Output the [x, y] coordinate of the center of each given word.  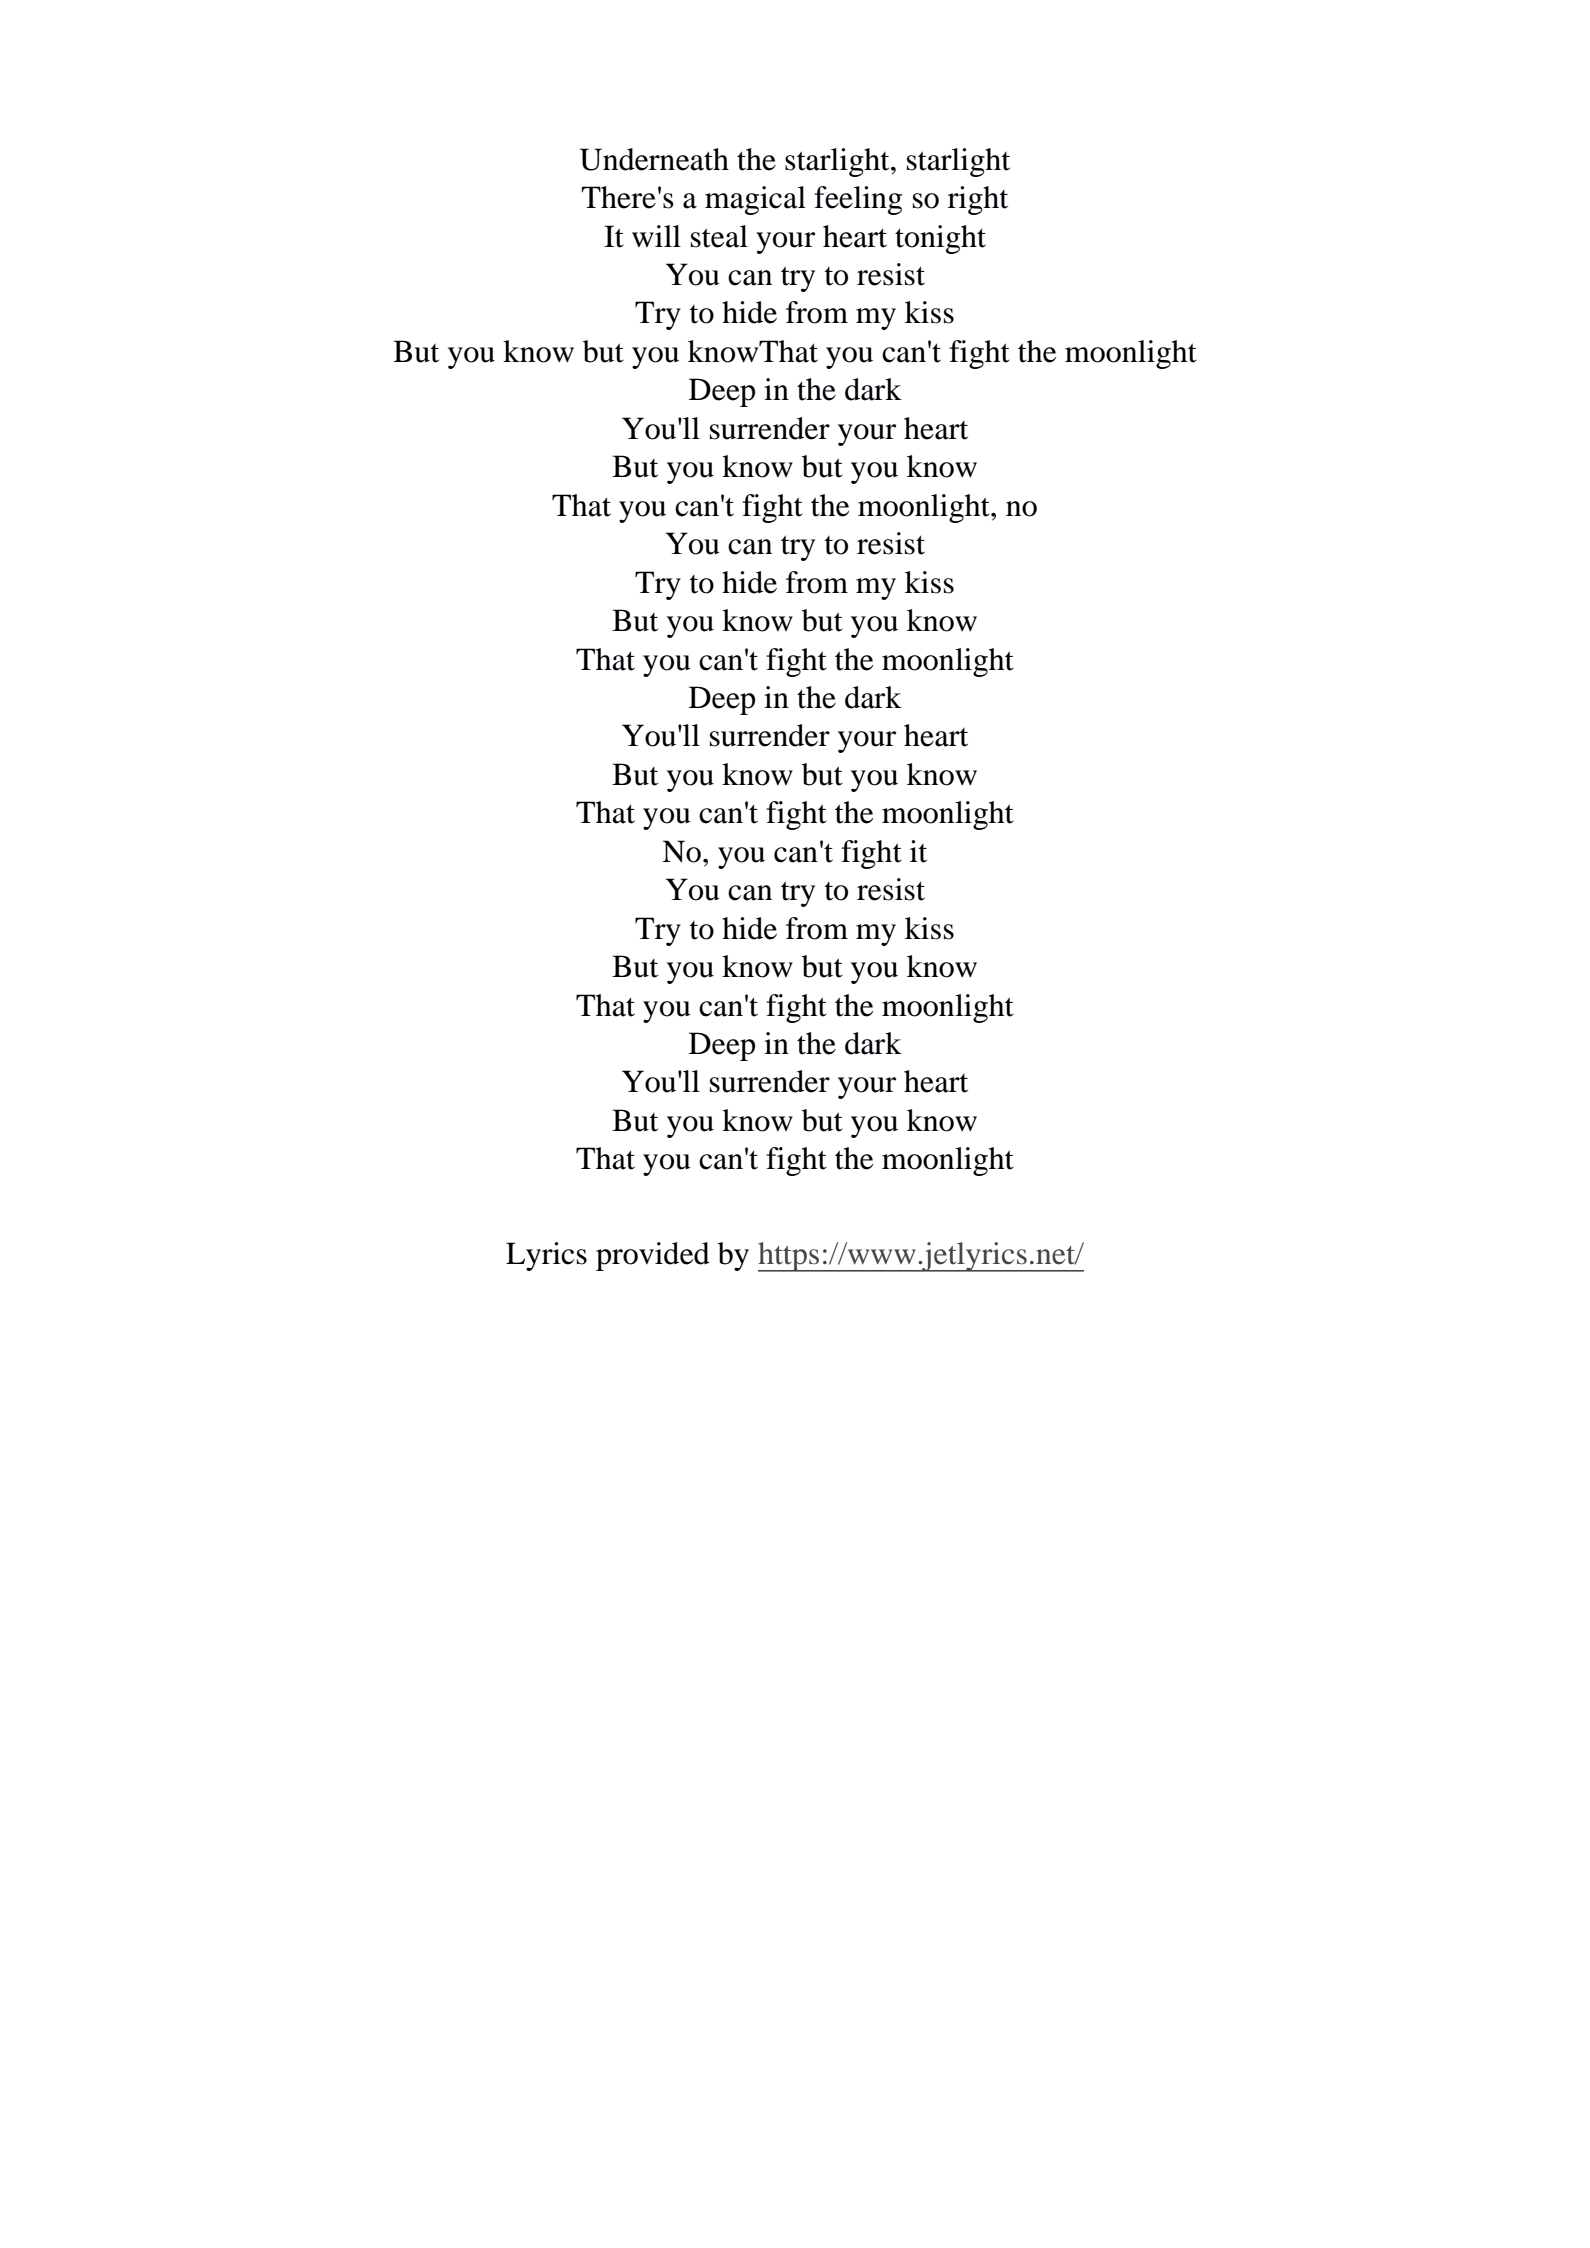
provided [653, 1256]
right [978, 200]
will [656, 236]
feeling [858, 200]
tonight [940, 239]
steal [719, 236]
